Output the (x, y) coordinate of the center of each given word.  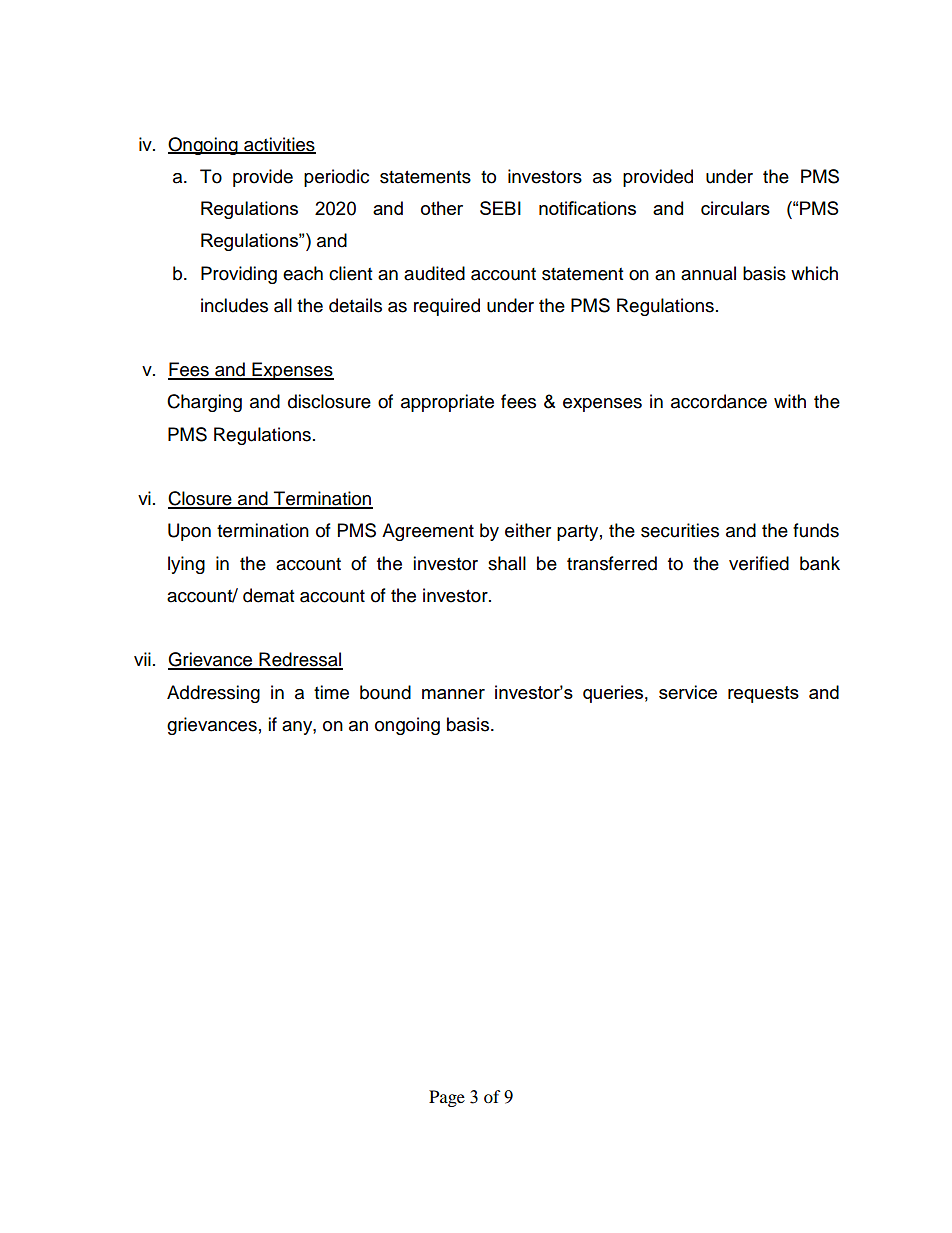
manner (453, 694)
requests (763, 694)
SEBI (500, 208)
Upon (189, 532)
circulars (735, 208)
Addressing (213, 694)
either (528, 530)
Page (447, 1098)
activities (279, 145)
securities (680, 530)
